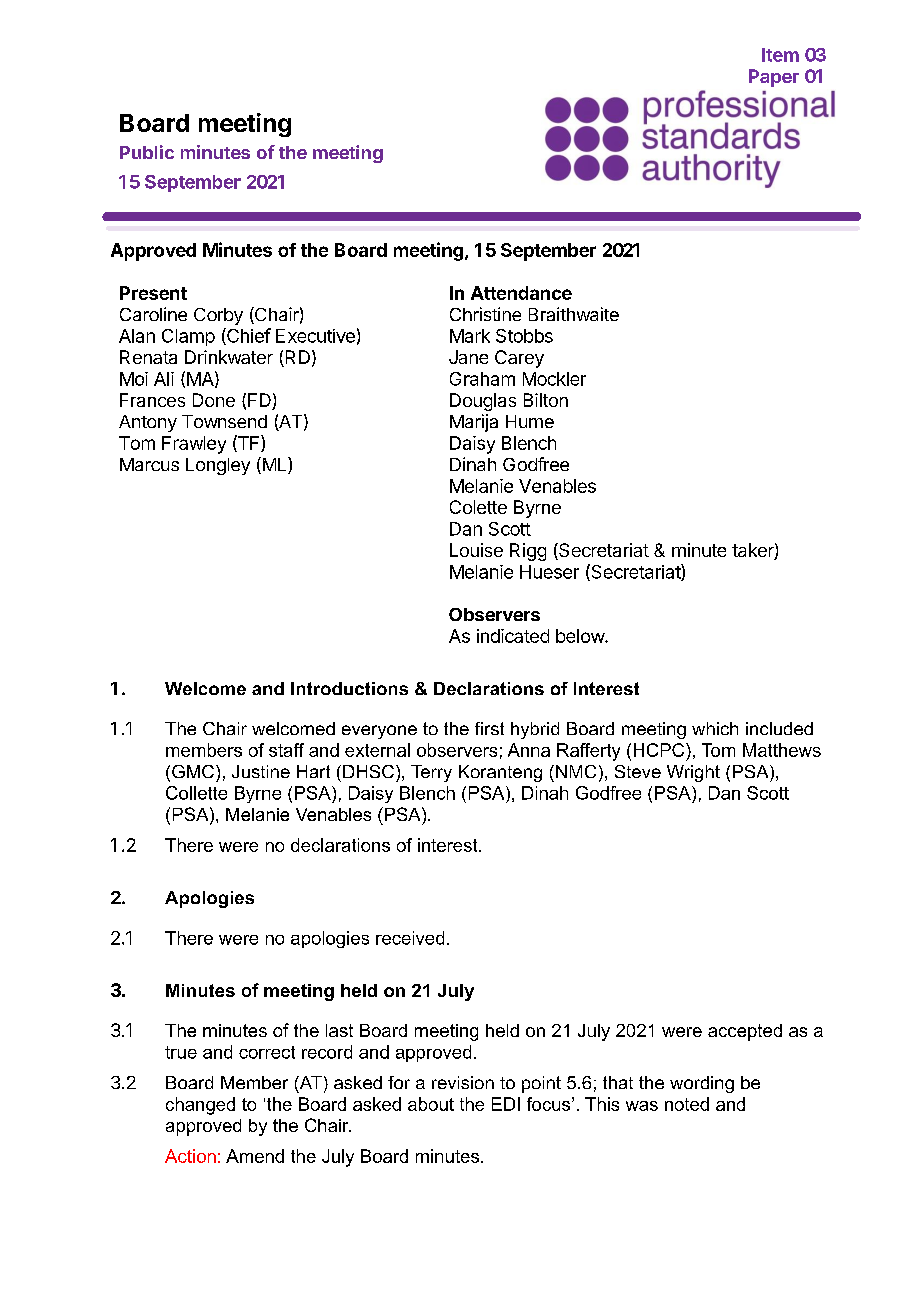 This image has width=924, height=1308. Describe the element at coordinates (431, 1104) in the image. I see `about` at that location.
